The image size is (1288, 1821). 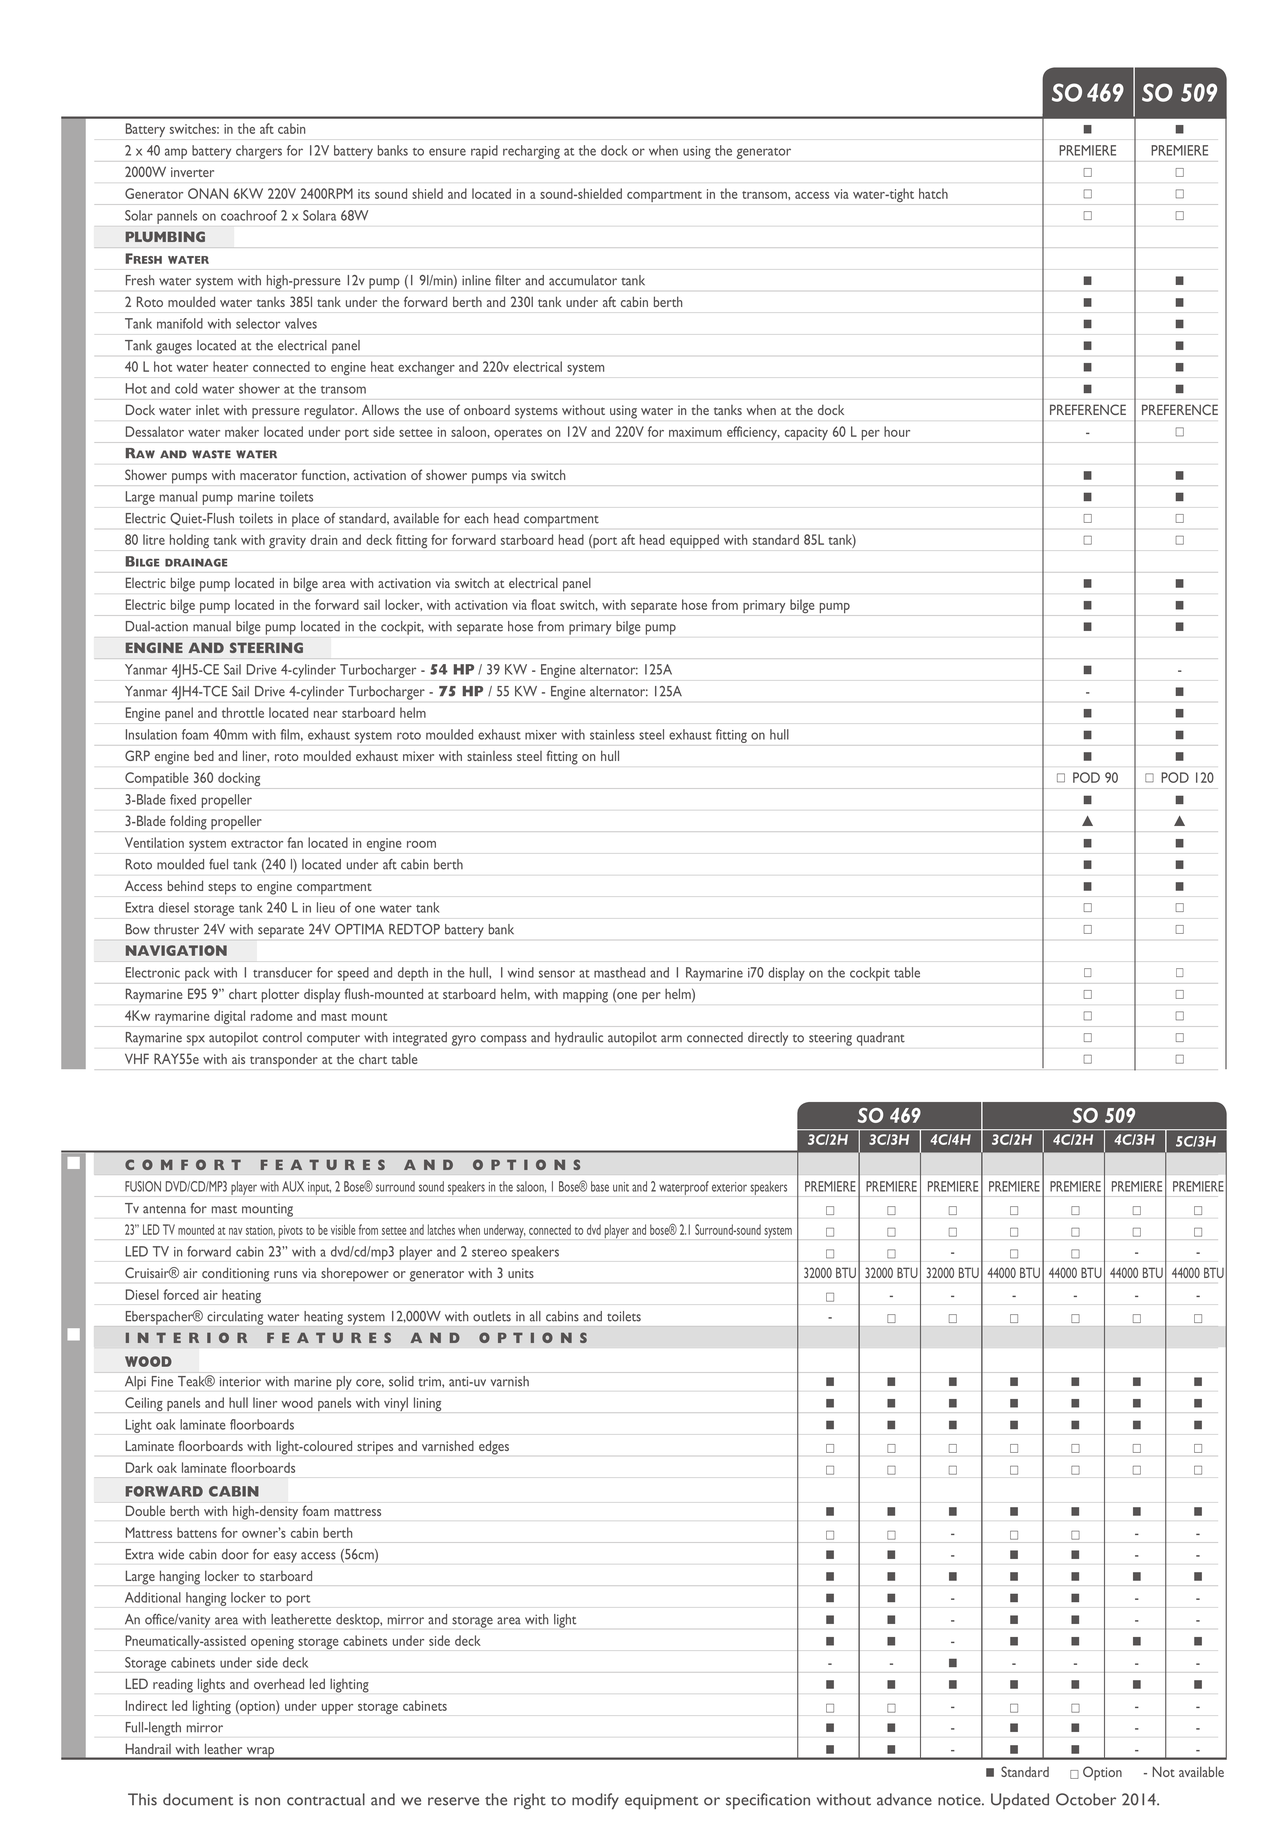 I want to click on Fine, so click(x=162, y=1381).
